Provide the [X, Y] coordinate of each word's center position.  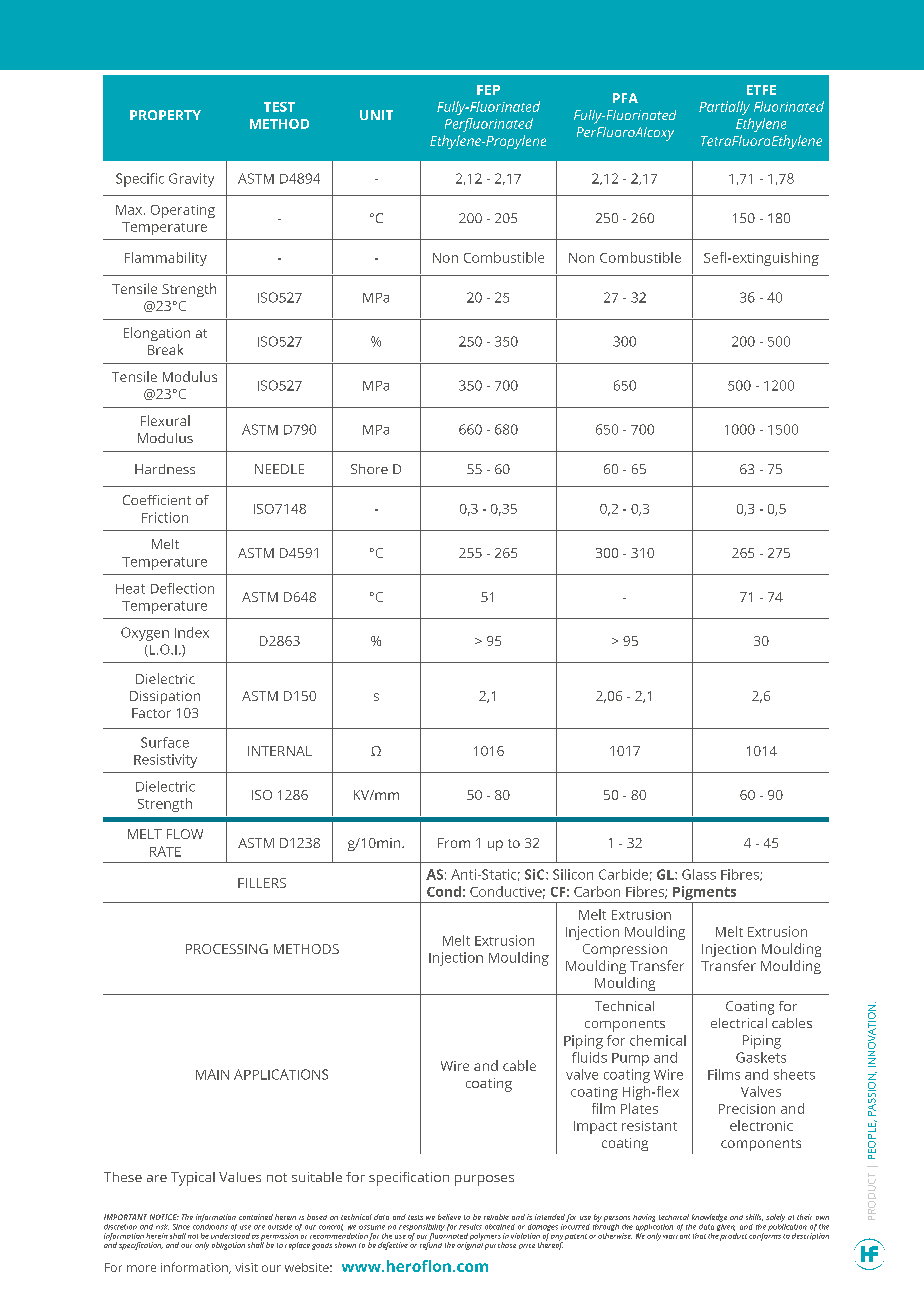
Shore [369, 469]
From [454, 843]
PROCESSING [227, 949]
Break [165, 349]
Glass [699, 874]
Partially [724, 108]
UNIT [376, 115]
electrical [739, 1023]
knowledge [709, 1218]
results [470, 1227]
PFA [625, 98]
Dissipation [165, 697]
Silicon [573, 874]
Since [181, 1227]
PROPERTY [165, 115]
